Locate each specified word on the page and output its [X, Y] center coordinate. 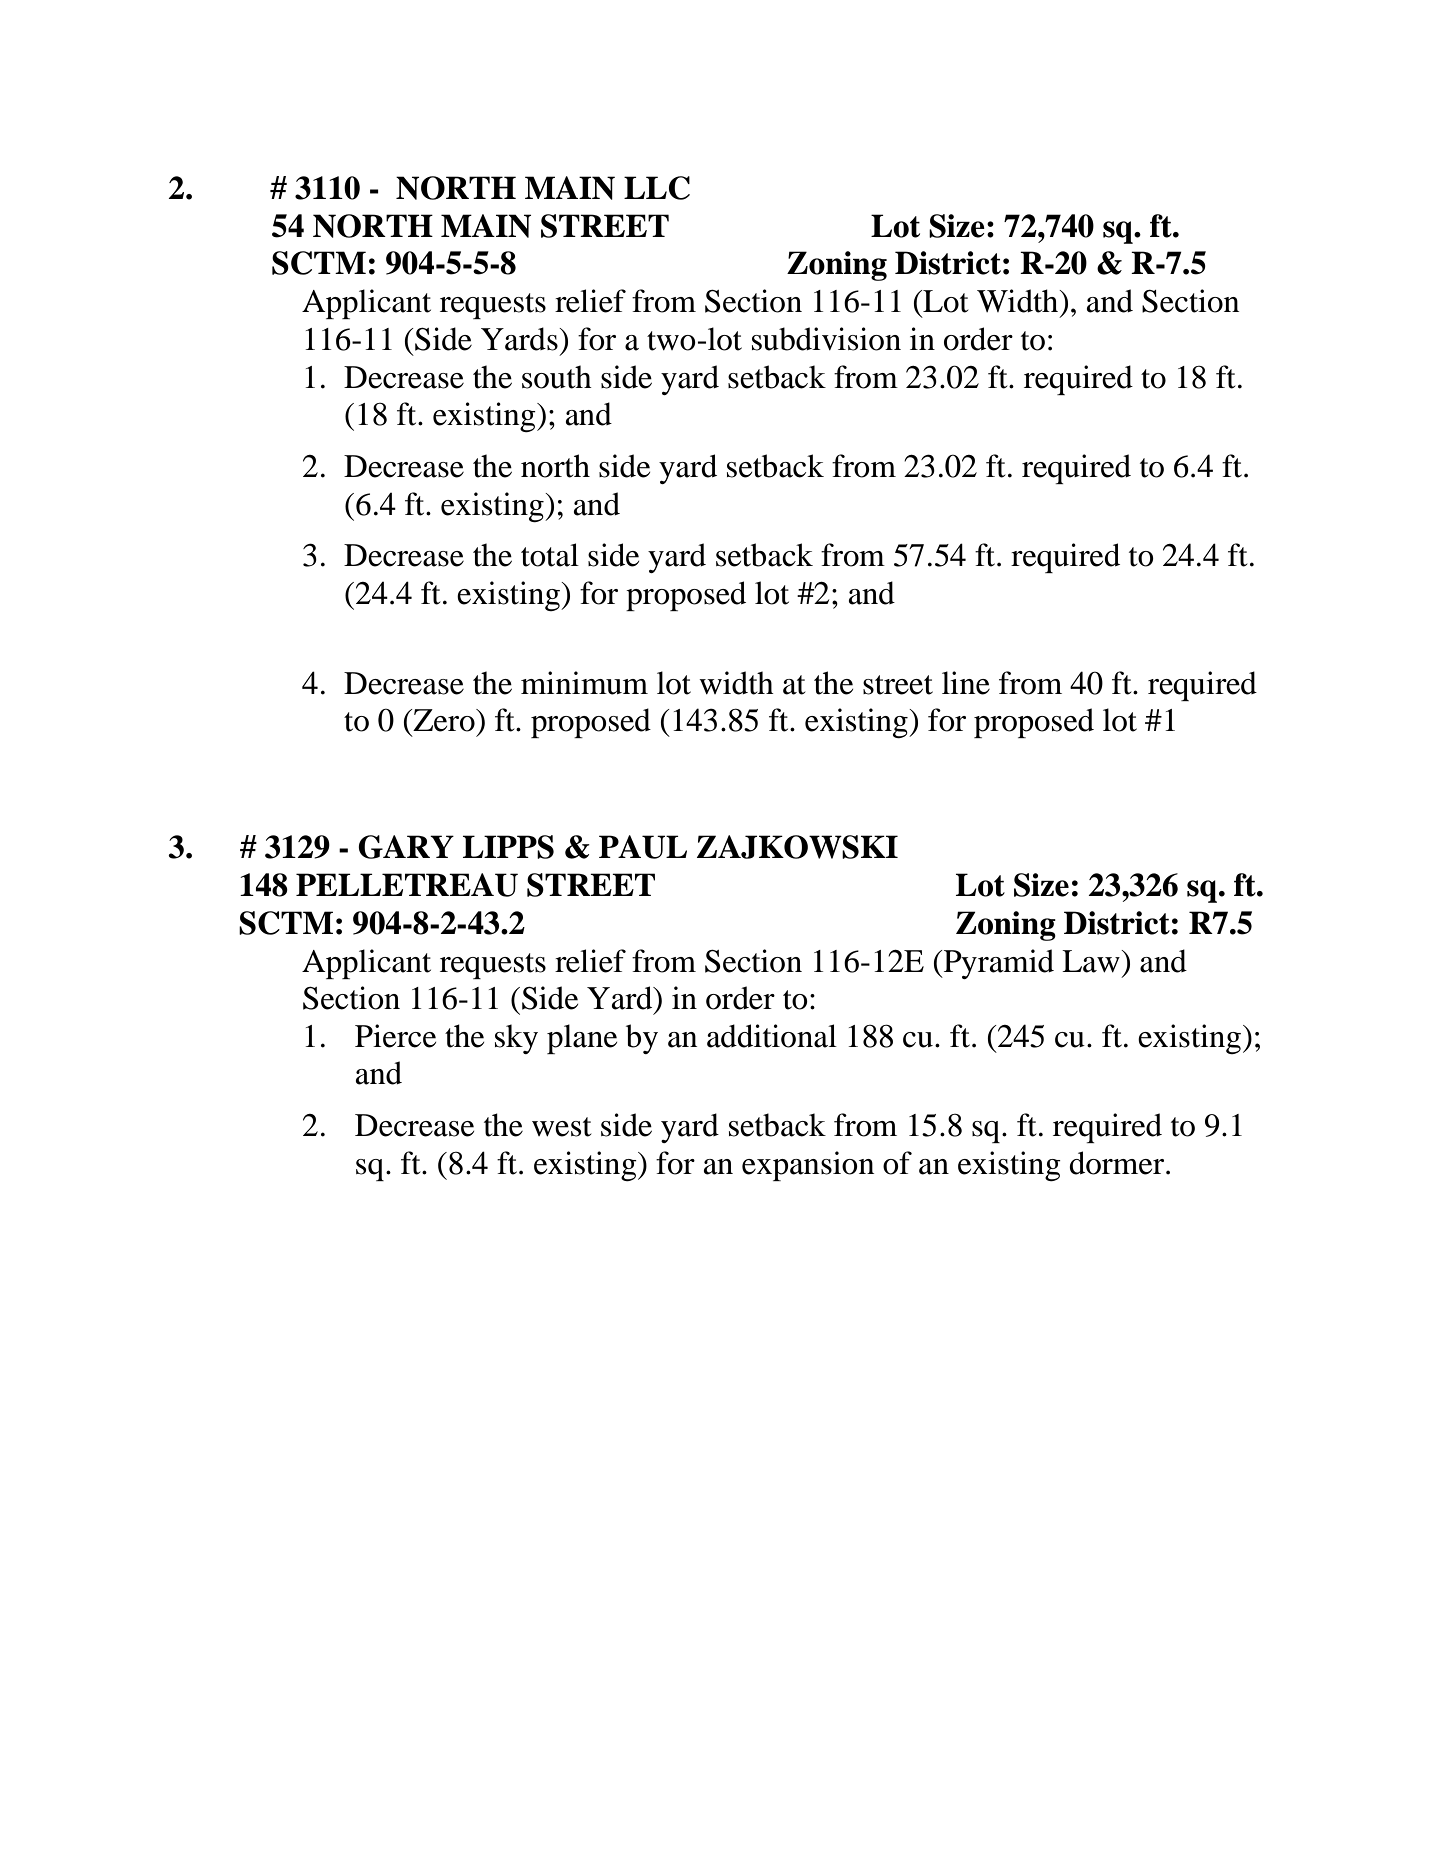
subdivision [826, 339]
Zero [444, 720]
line [966, 683]
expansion [808, 1166]
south [557, 377]
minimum [584, 683]
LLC [657, 188]
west [561, 1127]
